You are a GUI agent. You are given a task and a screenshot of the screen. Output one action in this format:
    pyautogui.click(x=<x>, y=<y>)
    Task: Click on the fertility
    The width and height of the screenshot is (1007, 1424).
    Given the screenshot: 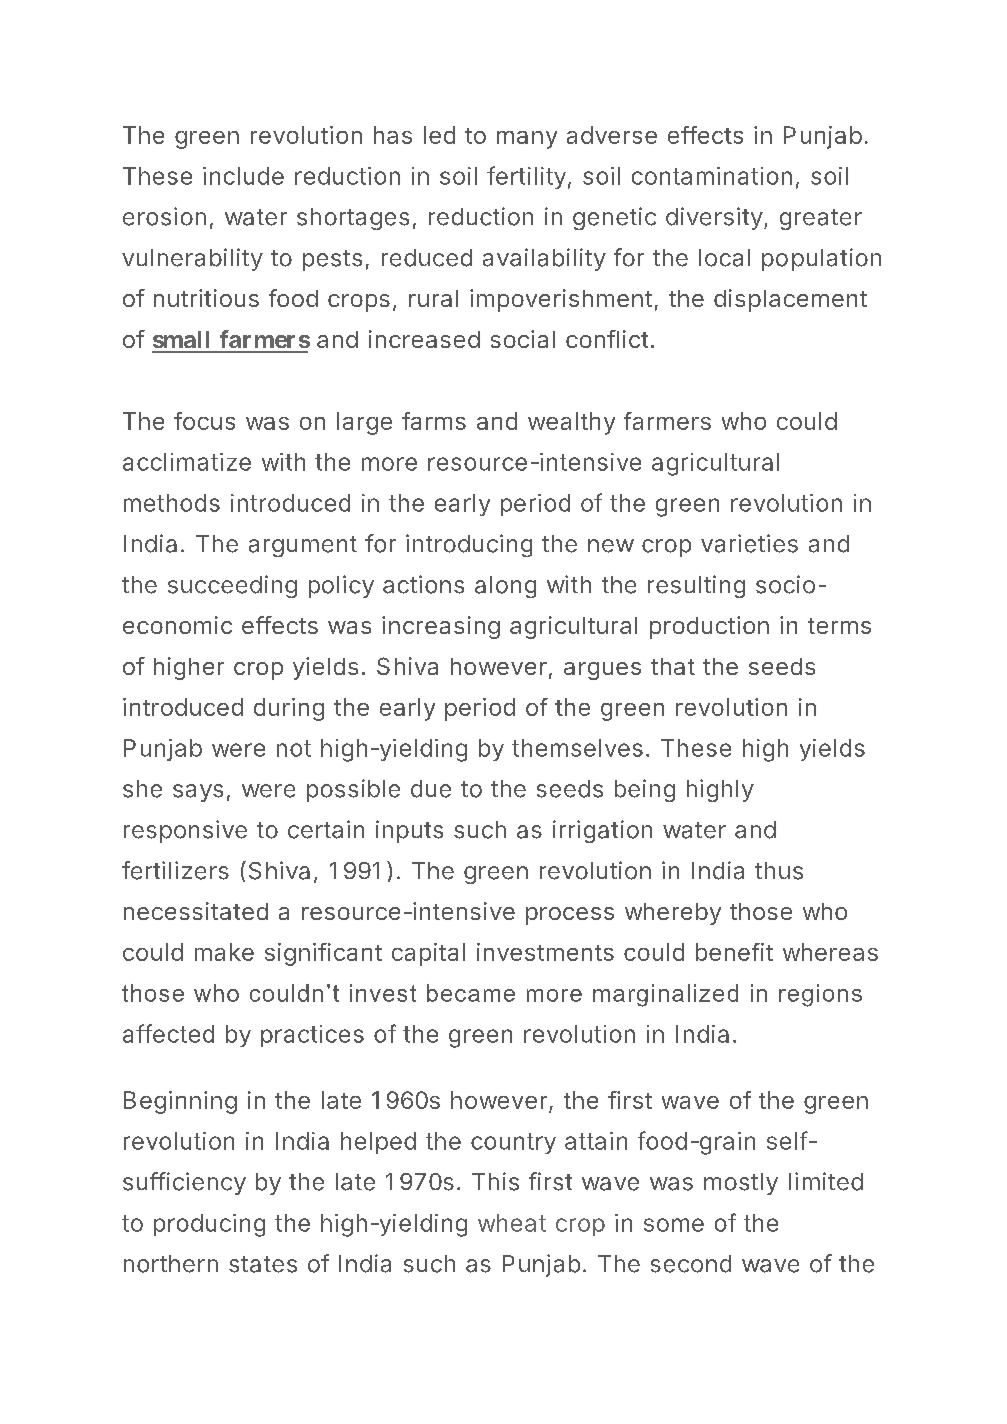 What is the action you would take?
    pyautogui.click(x=526, y=177)
